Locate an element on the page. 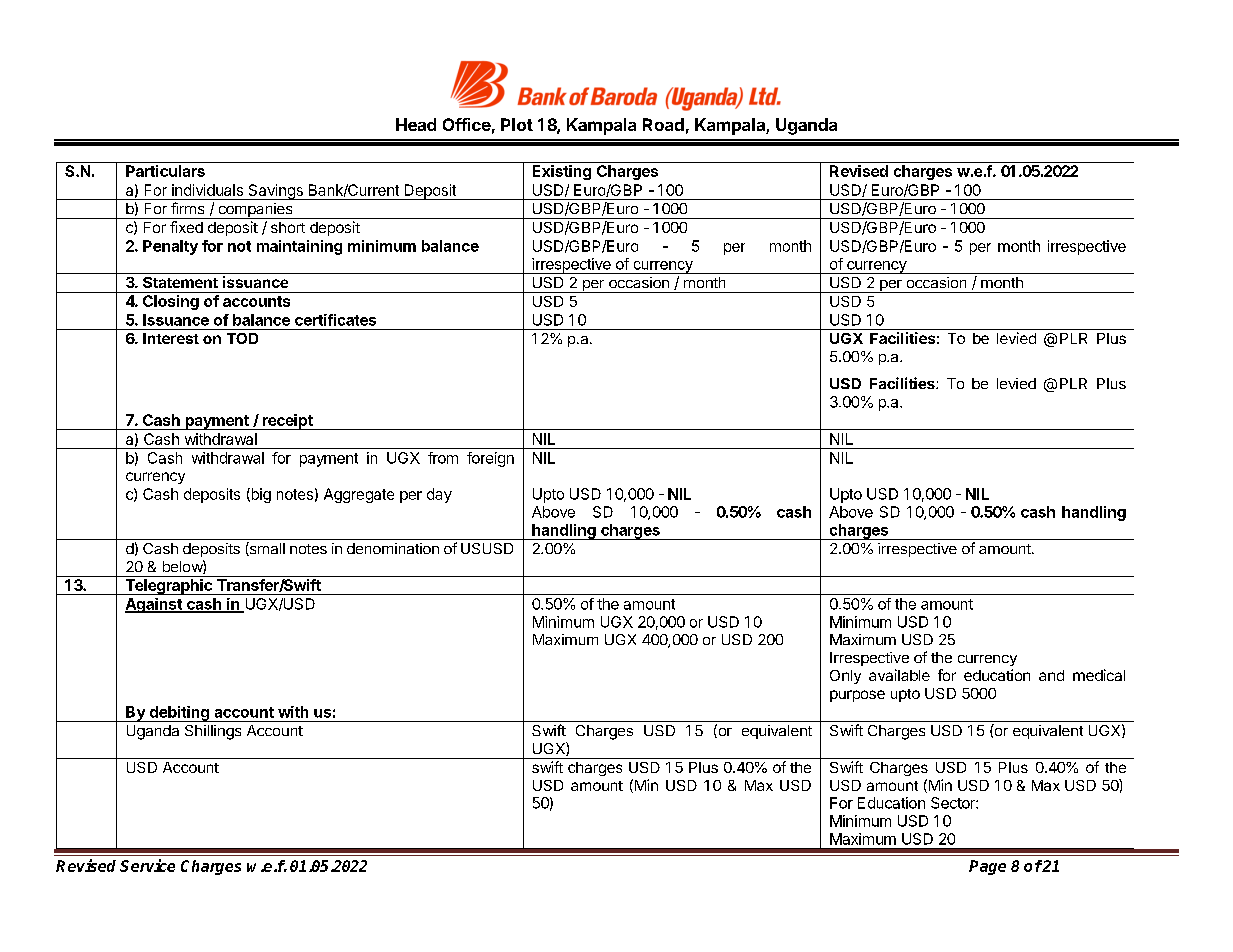 The image size is (1233, 952). Plot is located at coordinates (517, 124).
